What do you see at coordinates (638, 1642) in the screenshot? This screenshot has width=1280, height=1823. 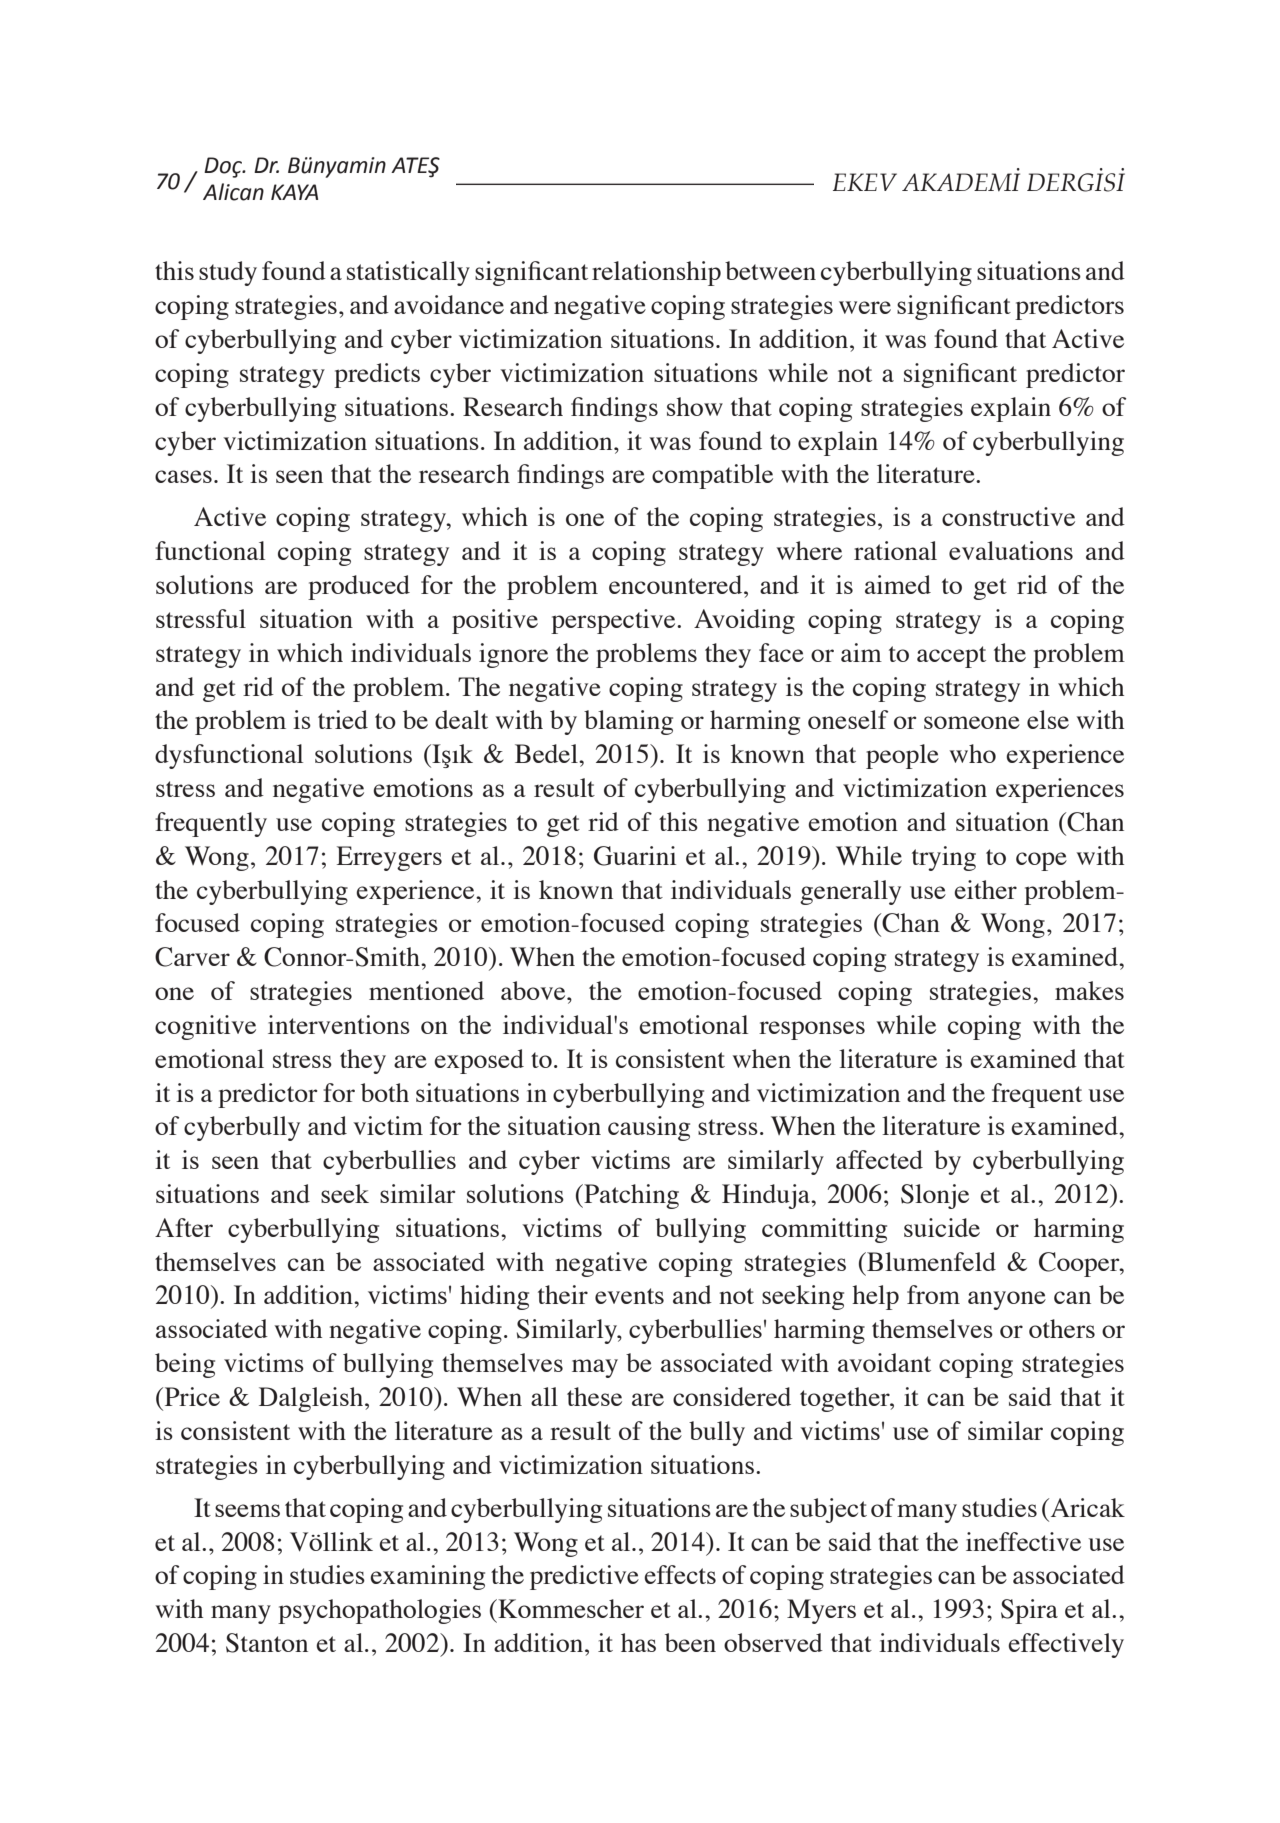 I see `has` at bounding box center [638, 1642].
